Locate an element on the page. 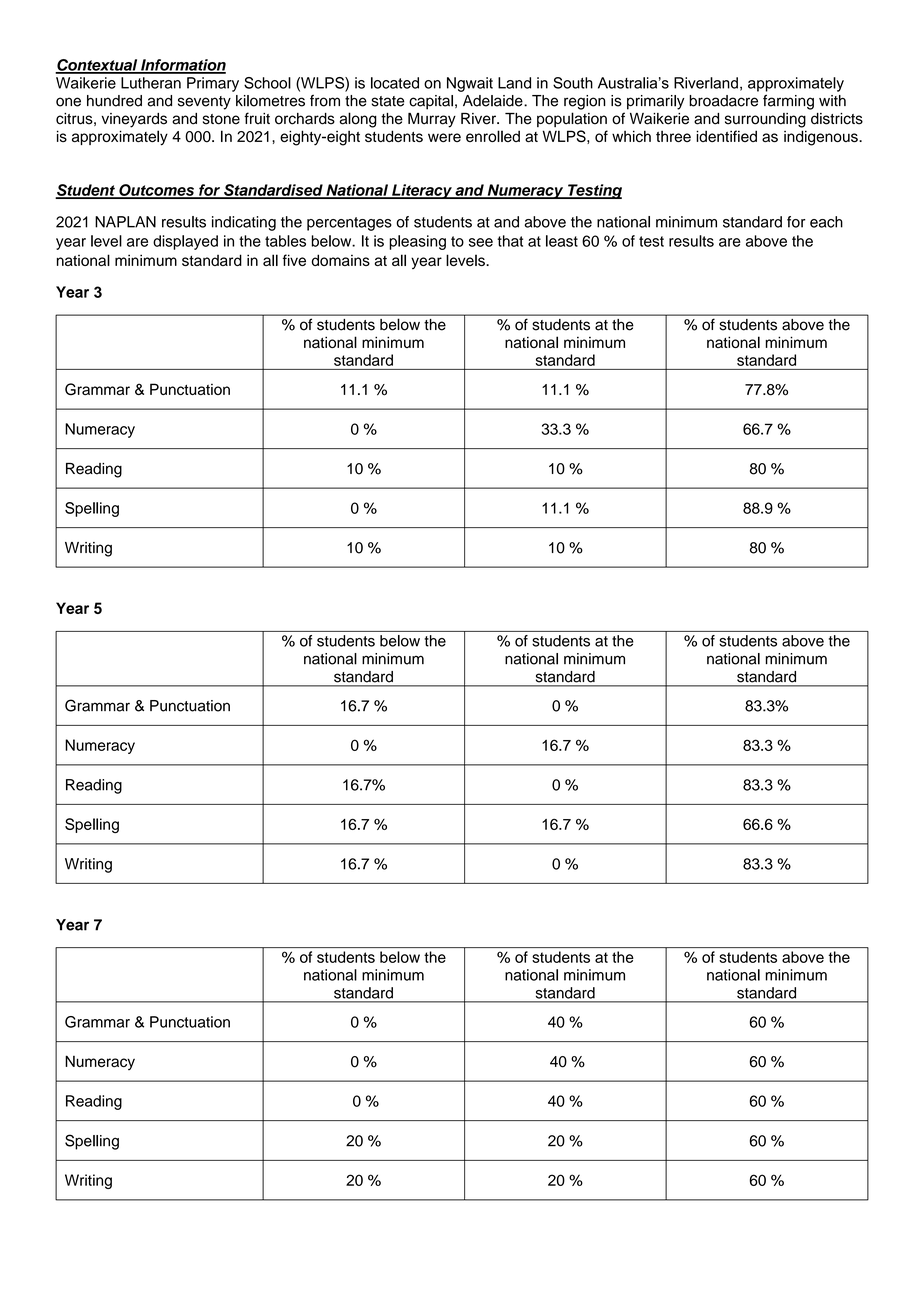 The width and height of the page is (924, 1308). Literacy is located at coordinates (422, 191).
